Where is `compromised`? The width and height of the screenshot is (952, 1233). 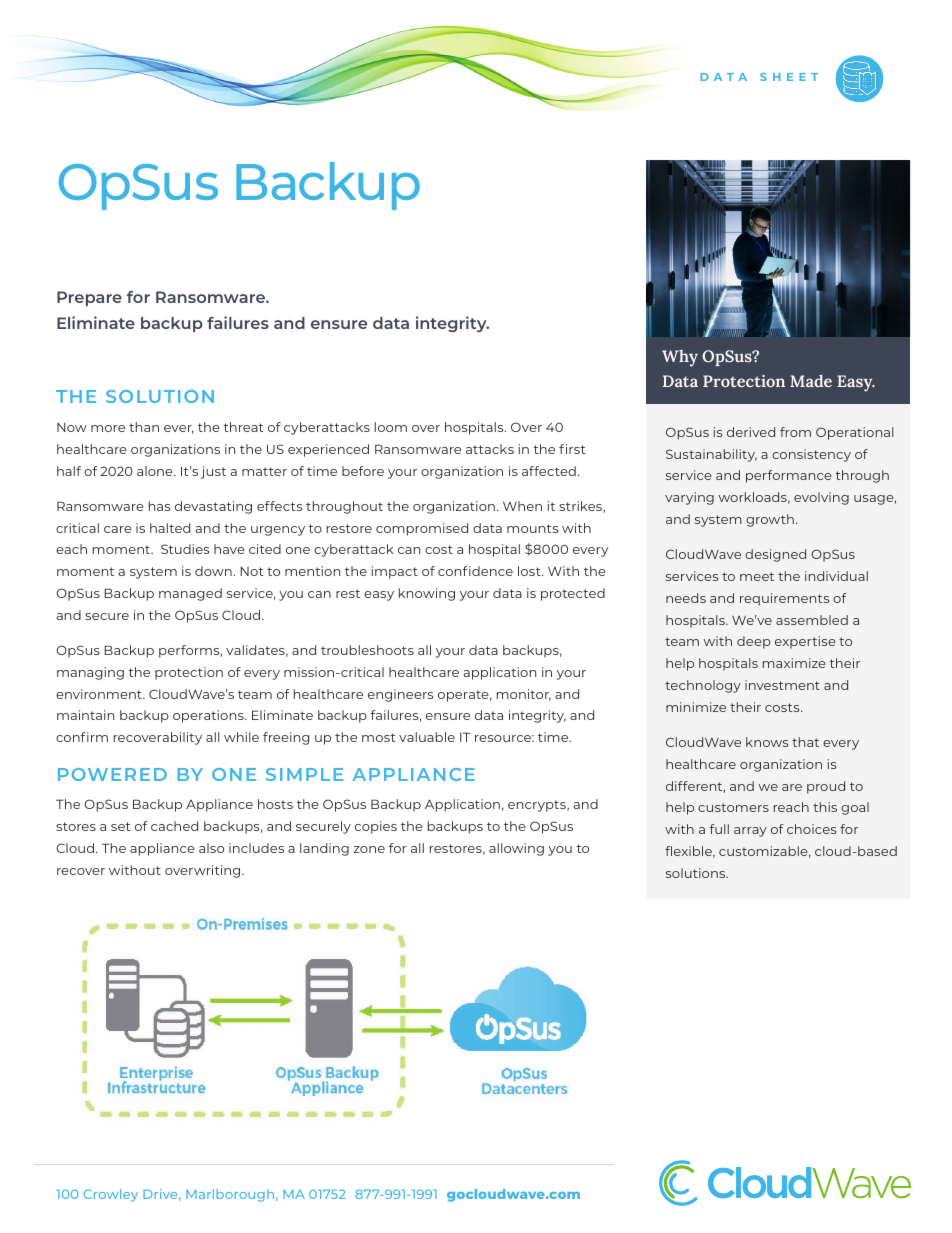
compromised is located at coordinates (422, 529).
